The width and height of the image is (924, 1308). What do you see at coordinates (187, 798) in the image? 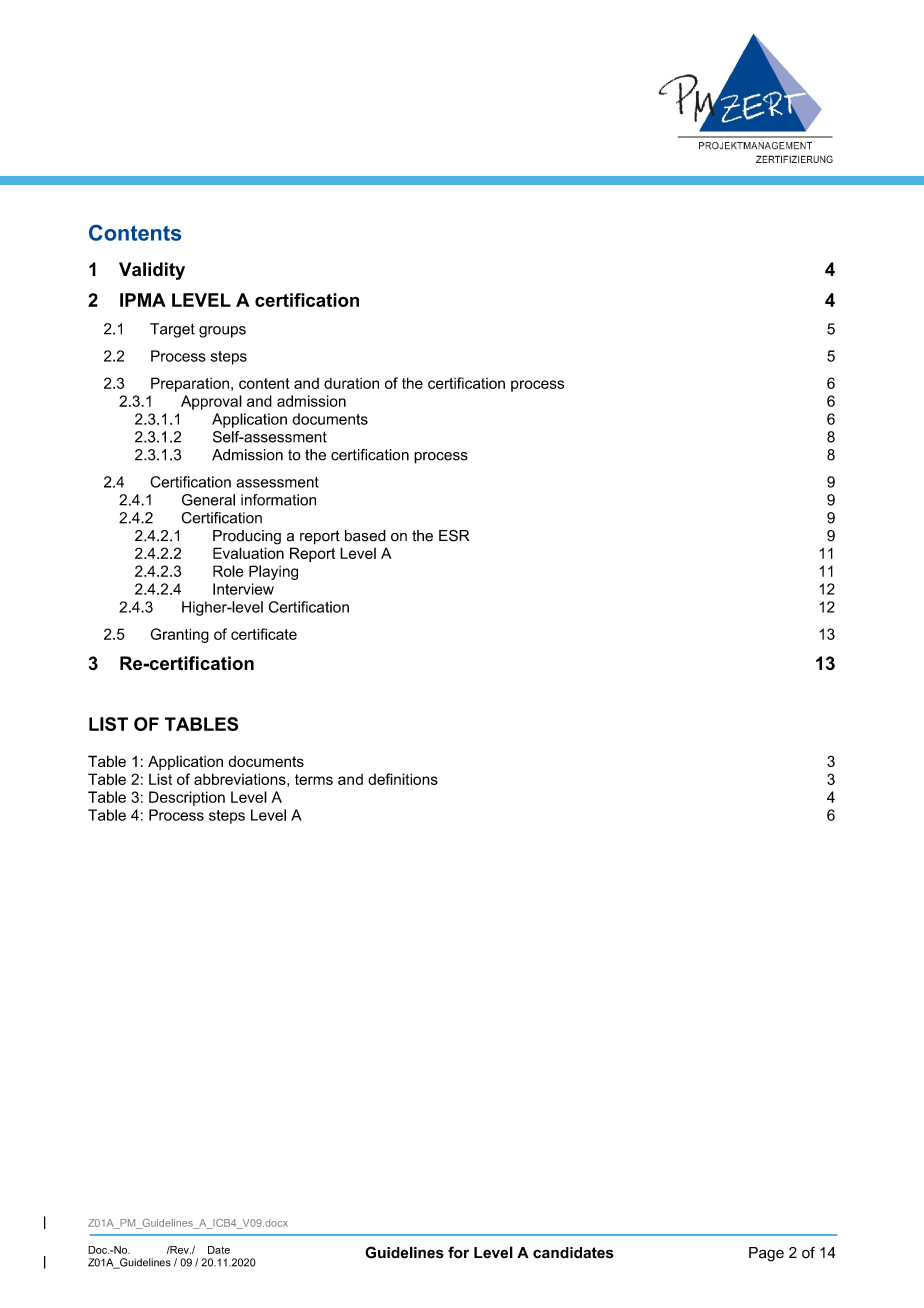
I see `Description` at bounding box center [187, 798].
